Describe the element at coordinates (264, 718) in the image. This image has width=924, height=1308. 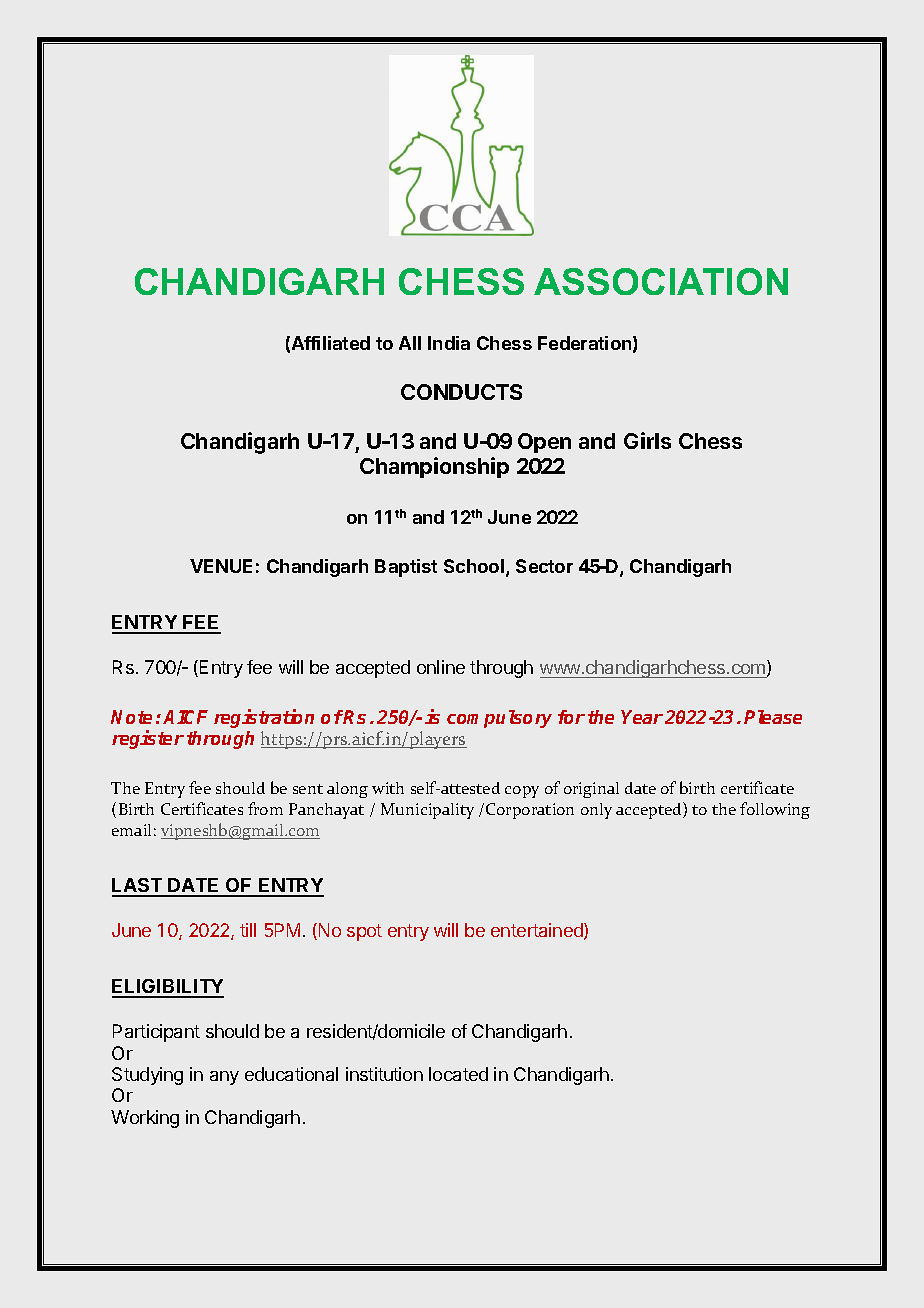
I see `registration` at that location.
